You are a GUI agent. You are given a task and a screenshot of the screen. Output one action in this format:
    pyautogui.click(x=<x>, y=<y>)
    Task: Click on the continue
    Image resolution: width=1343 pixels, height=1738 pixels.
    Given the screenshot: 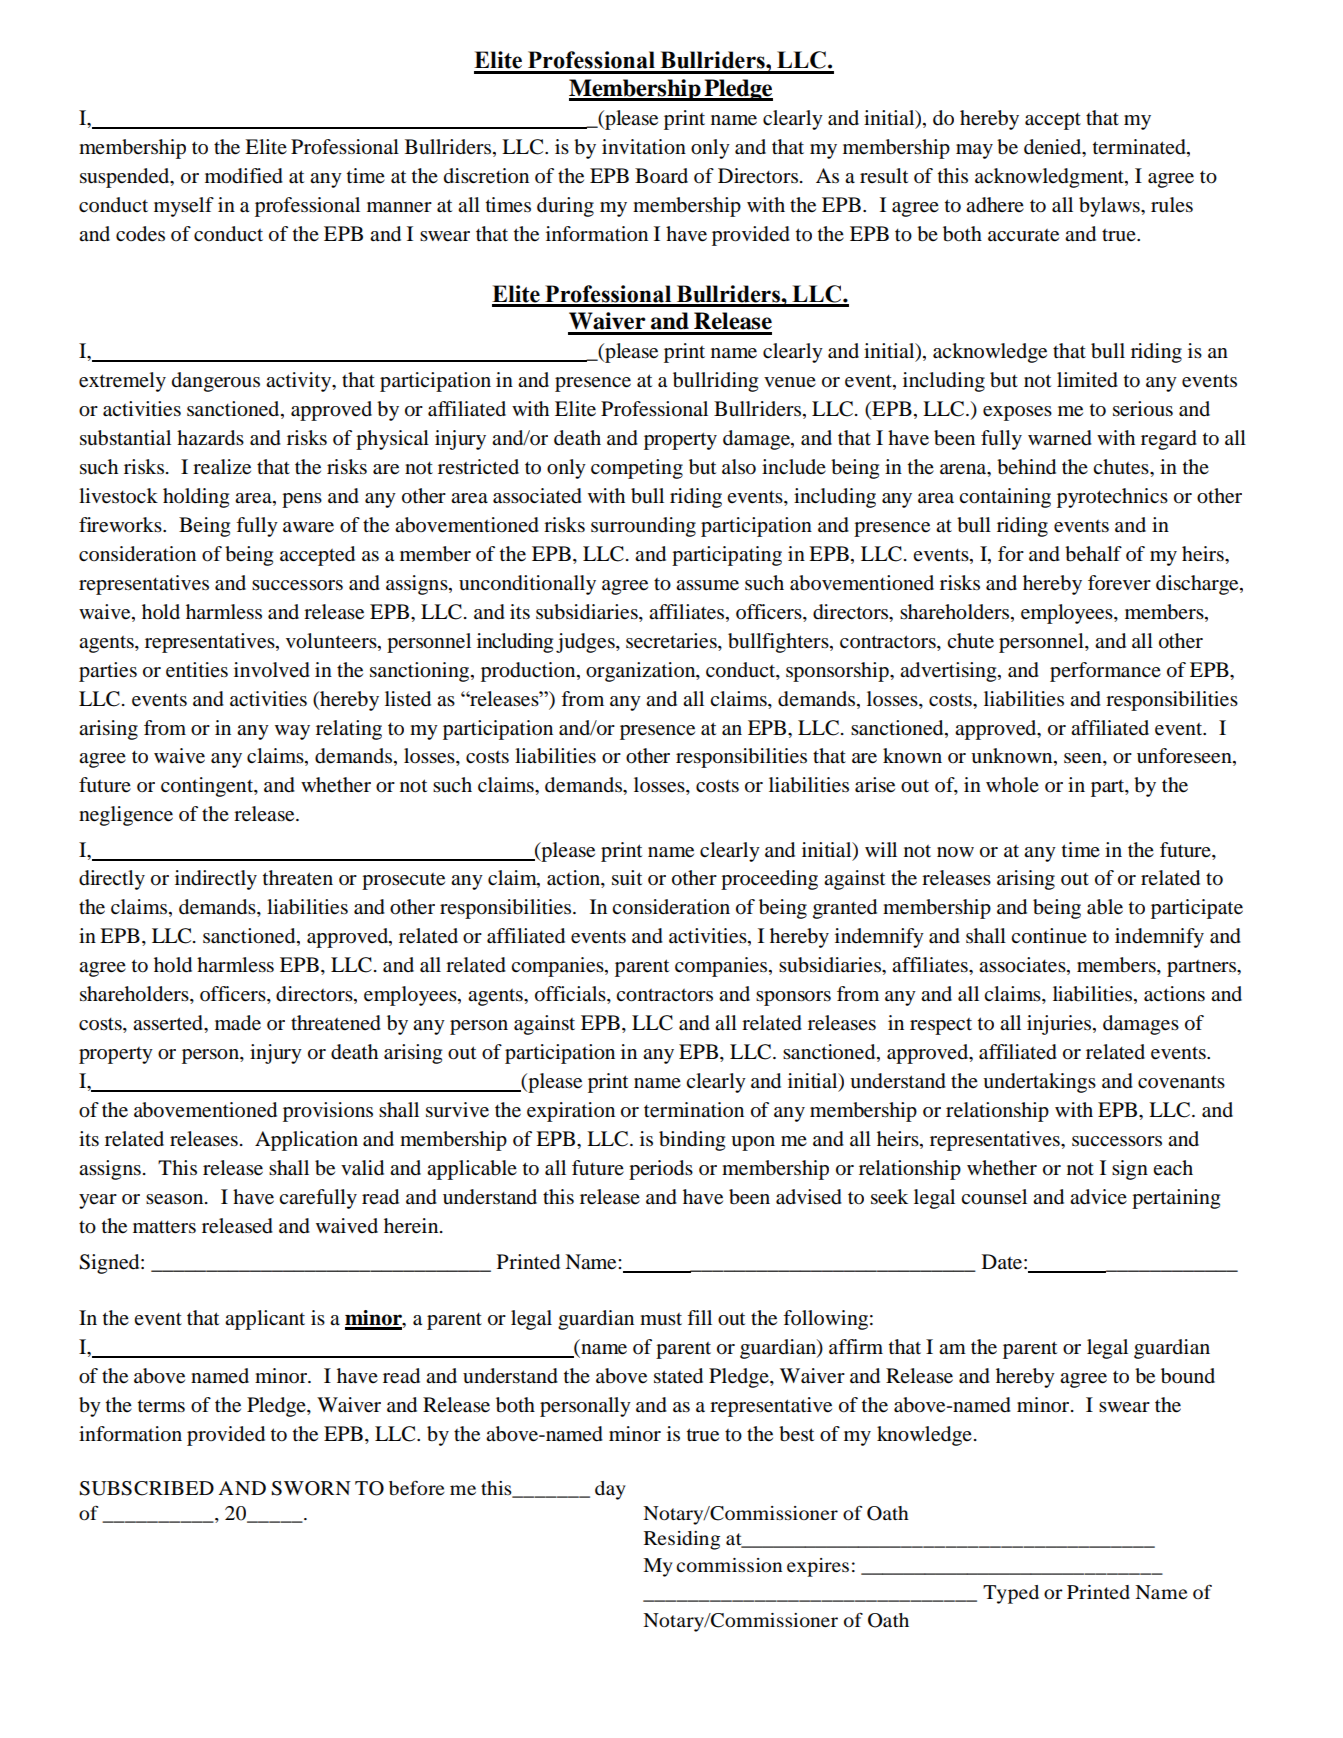 What is the action you would take?
    pyautogui.click(x=1049, y=936)
